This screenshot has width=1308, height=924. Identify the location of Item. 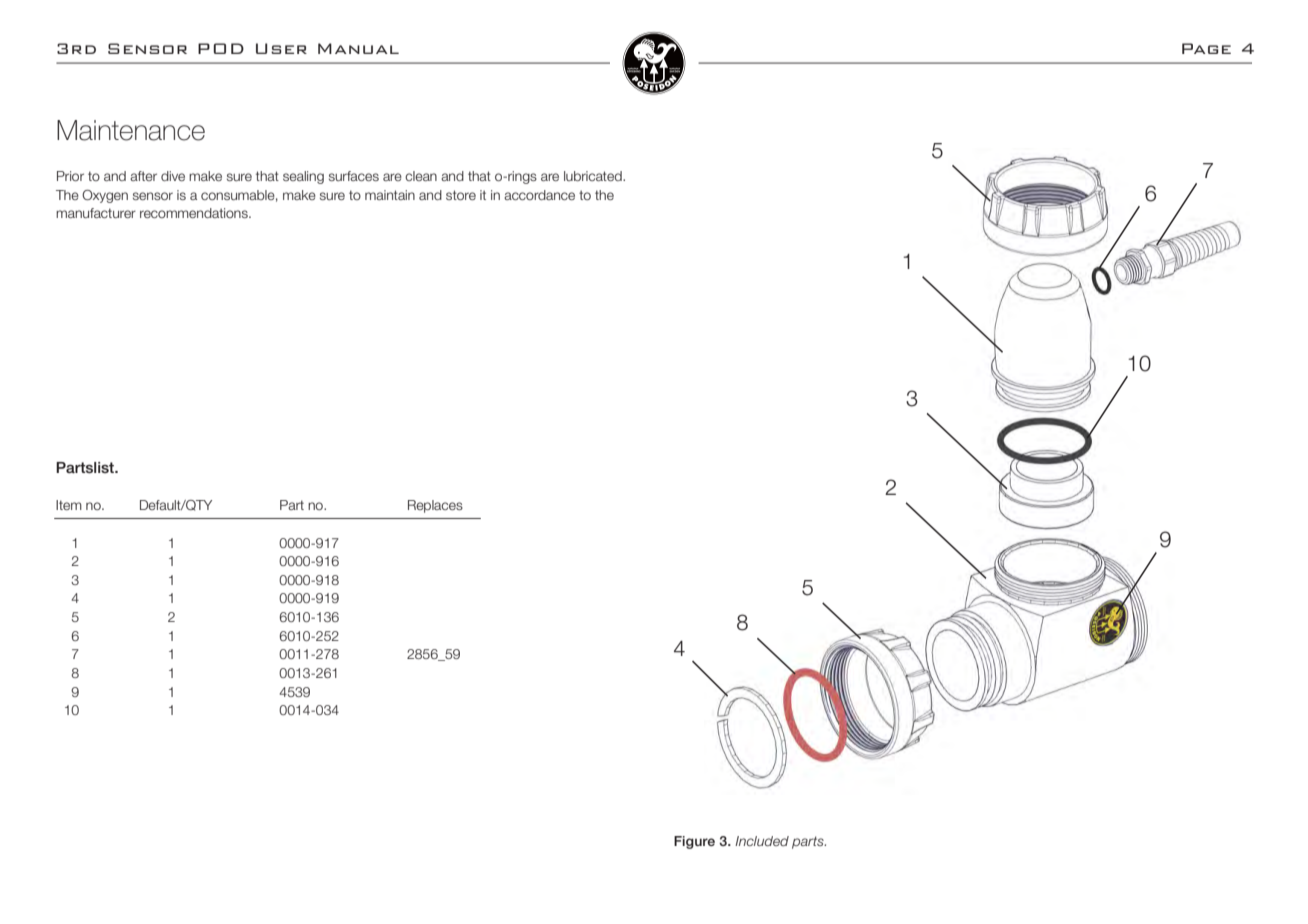
(69, 505).
